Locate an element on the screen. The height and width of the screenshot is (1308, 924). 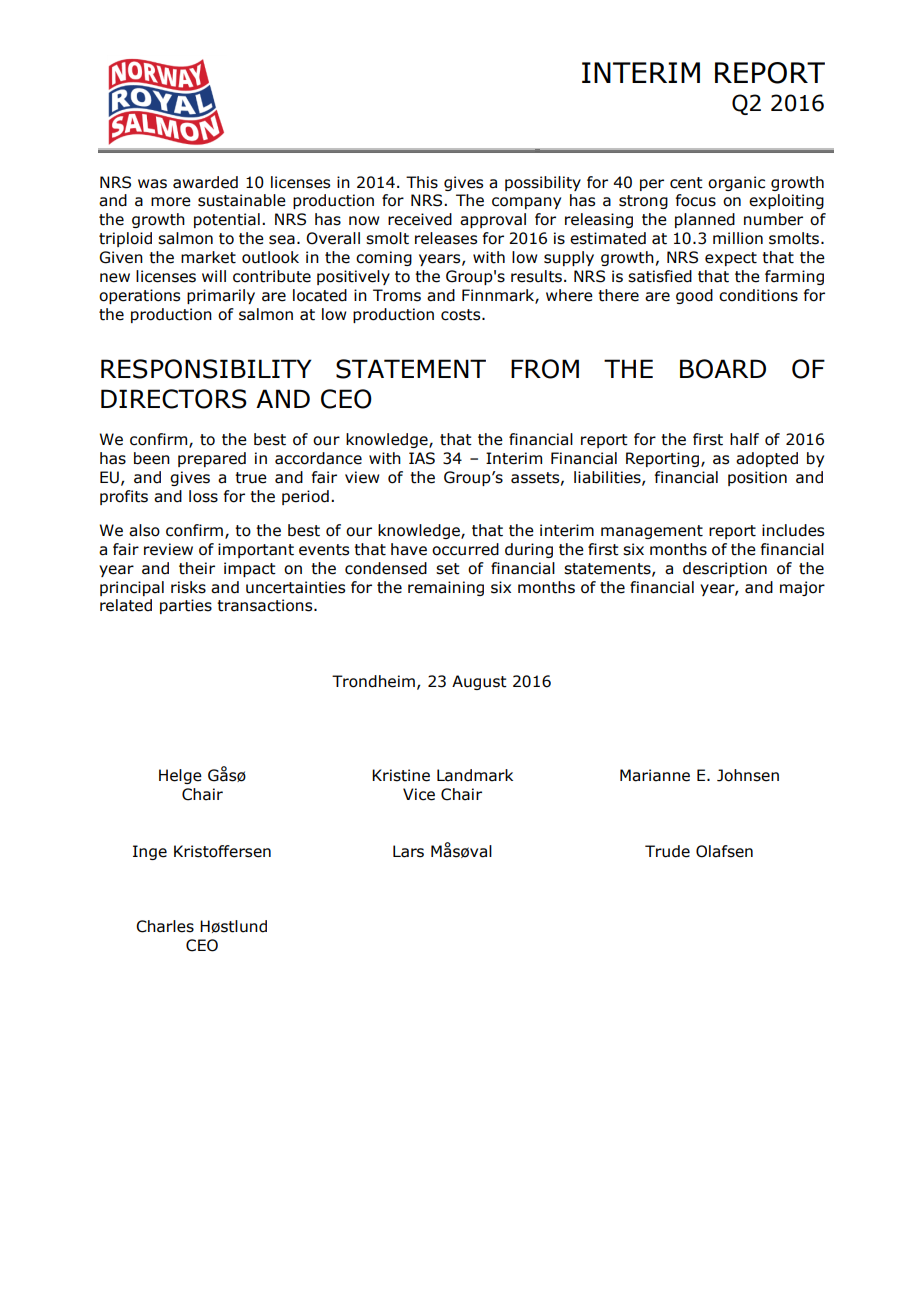
more is located at coordinates (171, 202).
